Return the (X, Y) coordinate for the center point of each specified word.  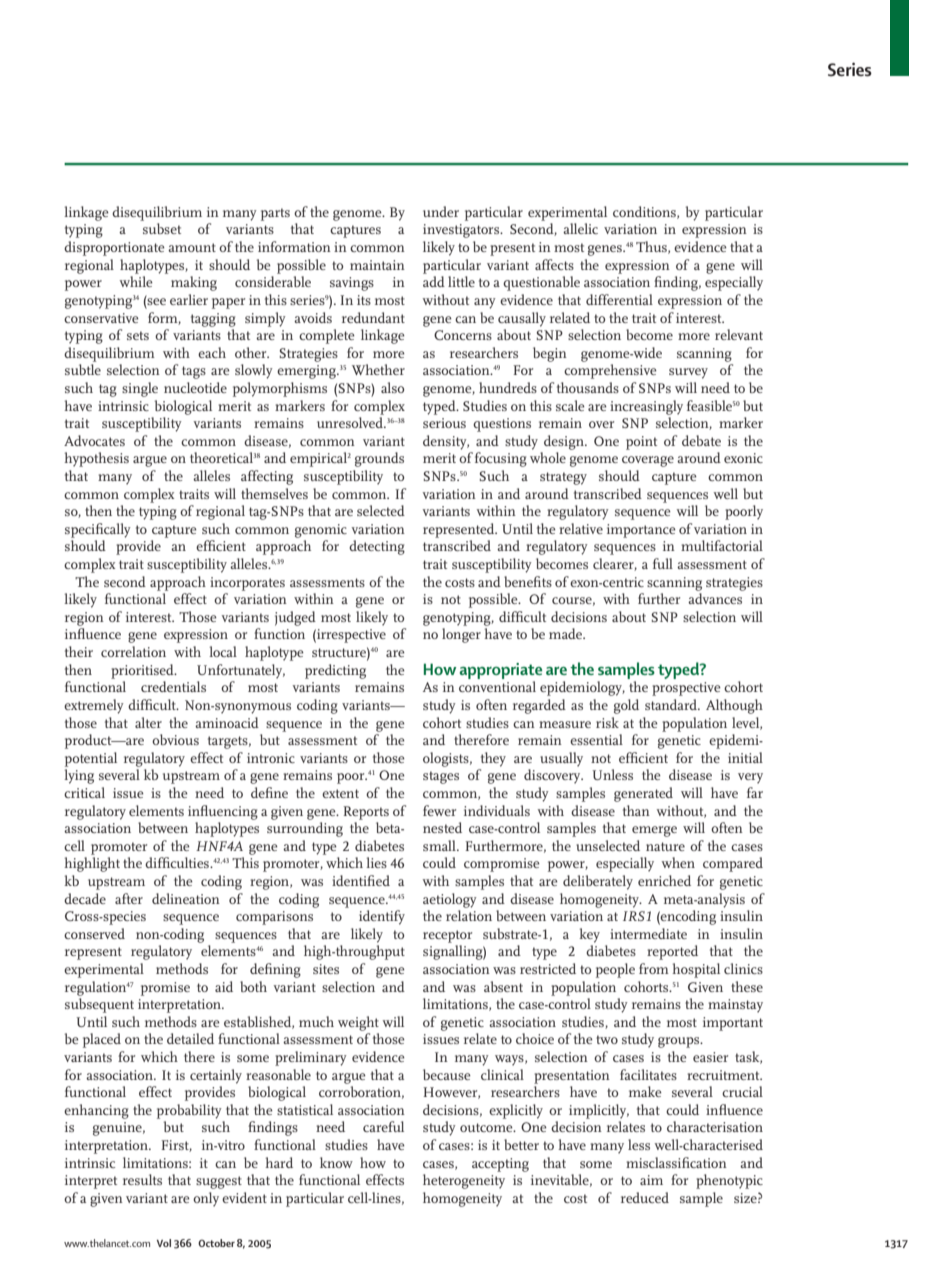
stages (441, 777)
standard (672, 704)
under (441, 211)
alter (148, 722)
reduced (645, 1197)
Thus (652, 247)
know (336, 1162)
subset (162, 228)
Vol (164, 1243)
